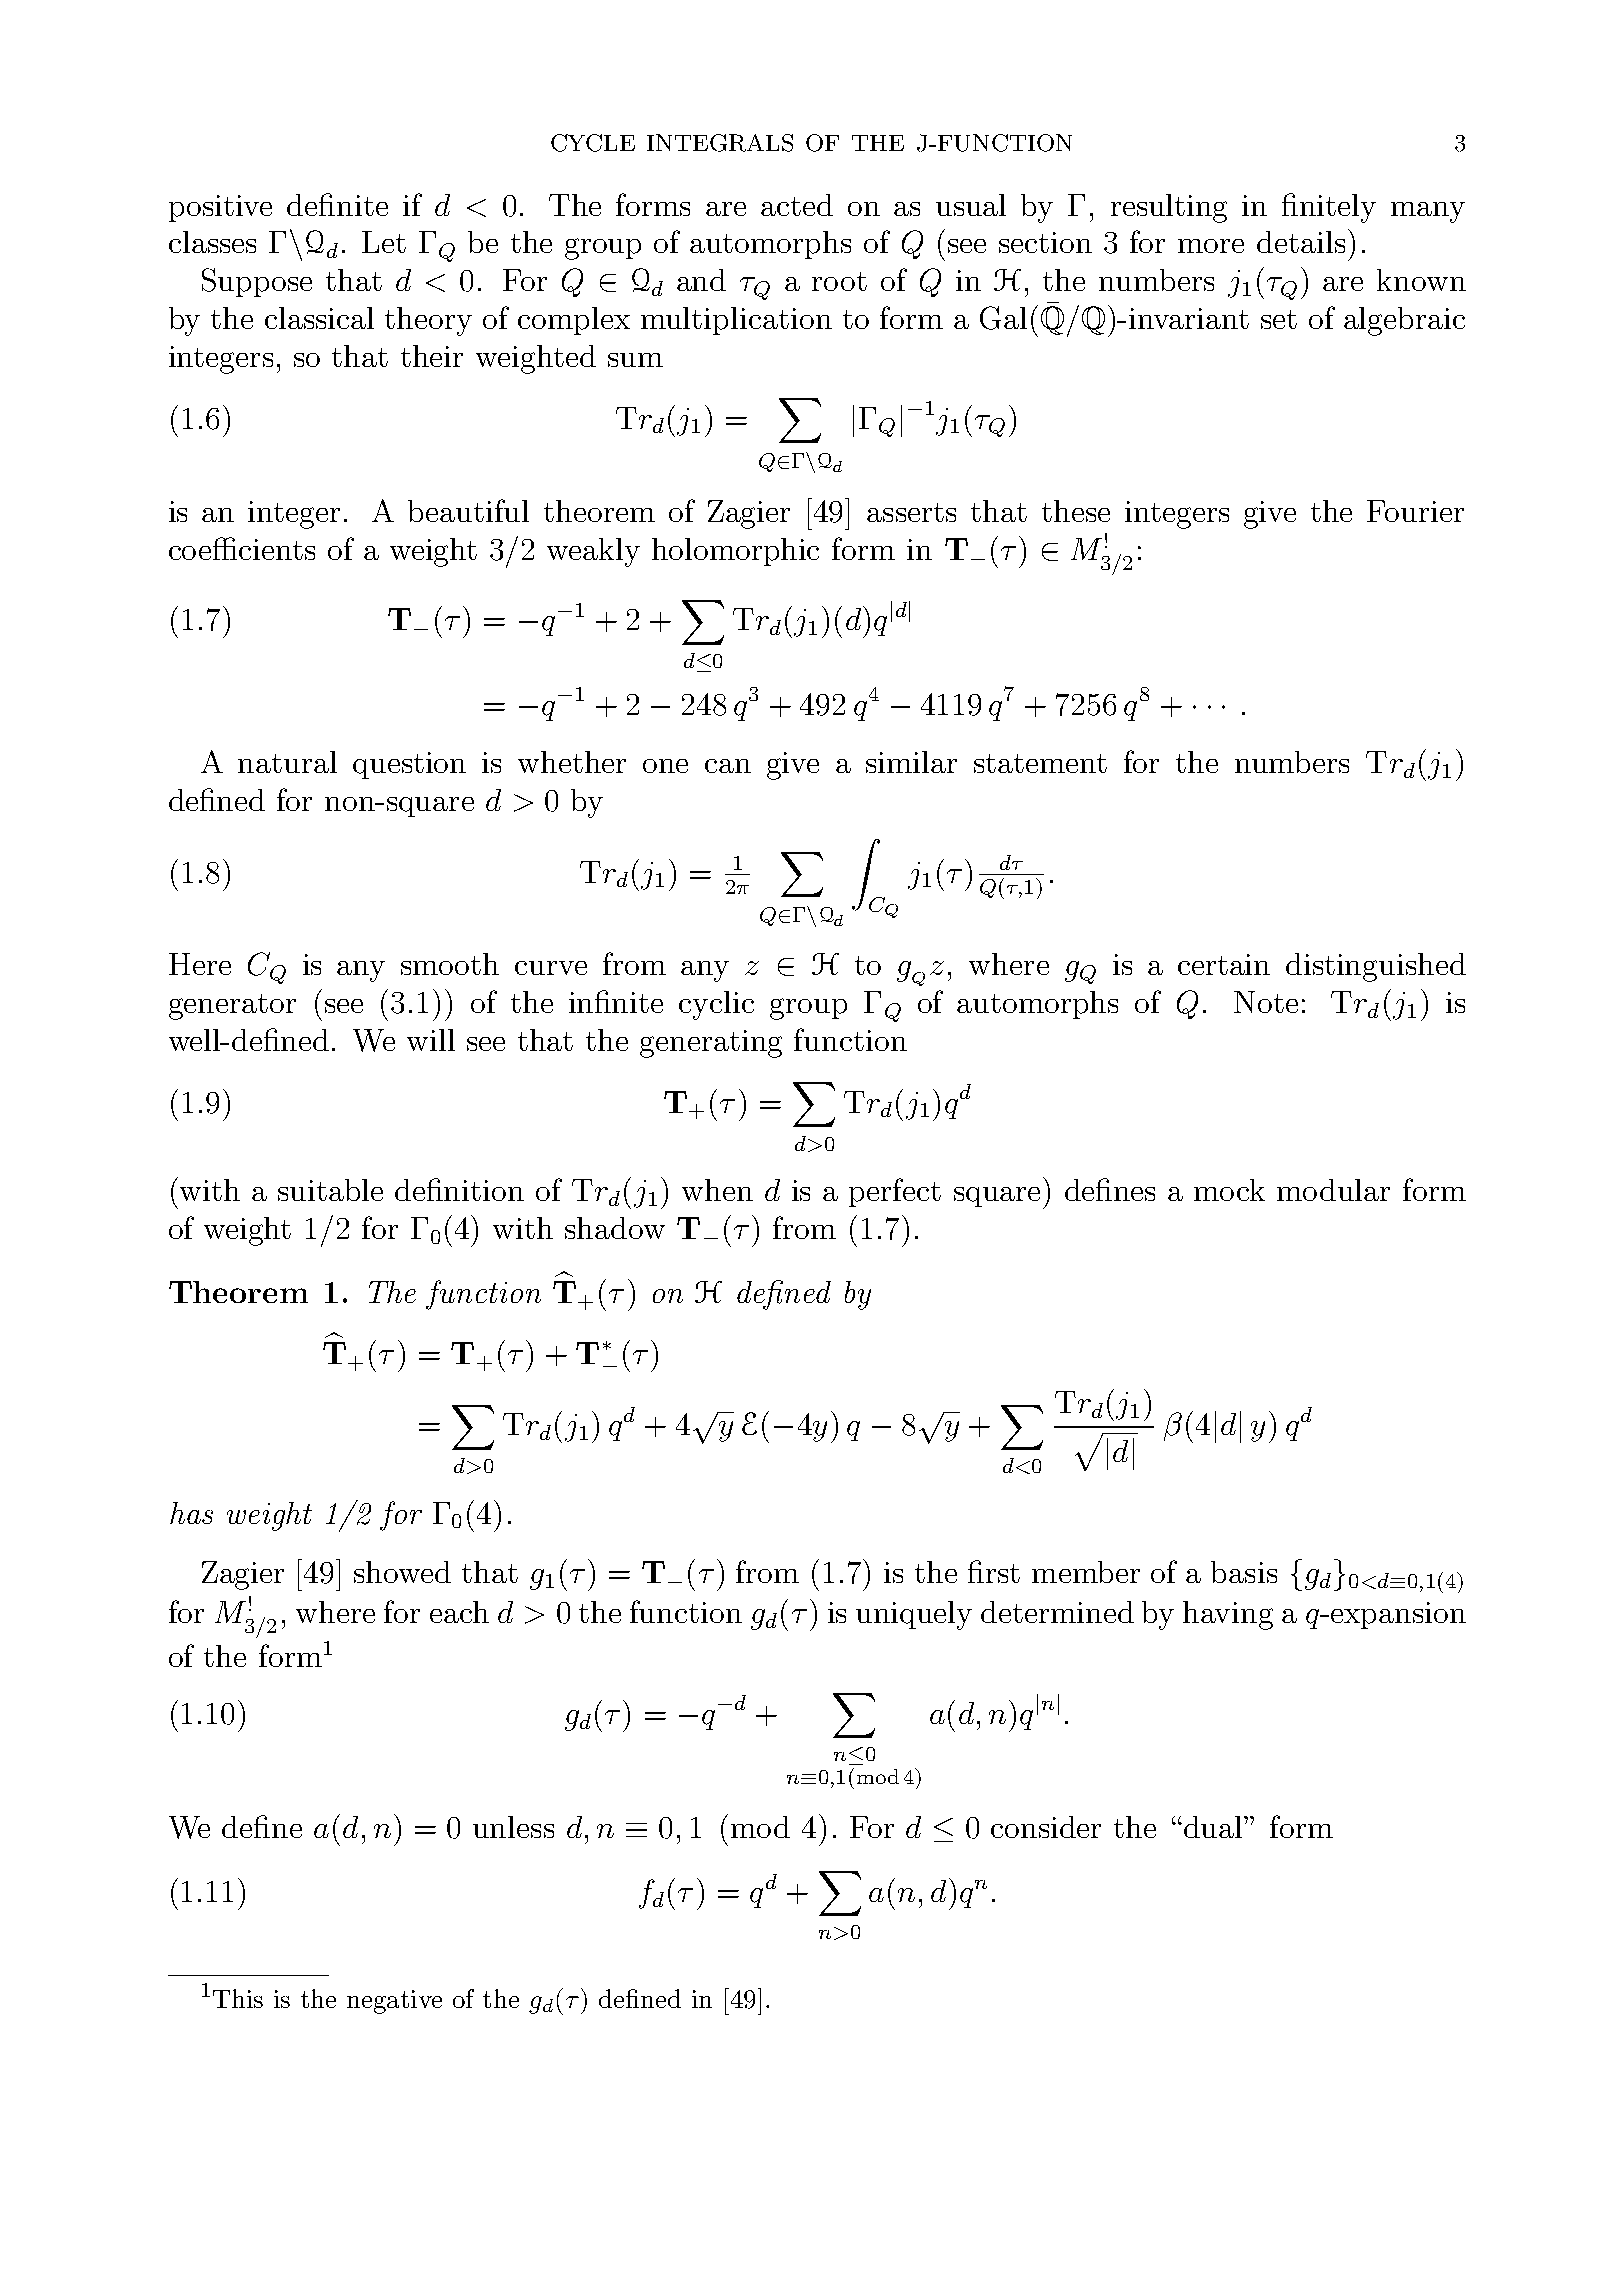 This screenshot has height=2269, width=1604. Describe the element at coordinates (711, 1044) in the screenshot. I see `generating` at that location.
